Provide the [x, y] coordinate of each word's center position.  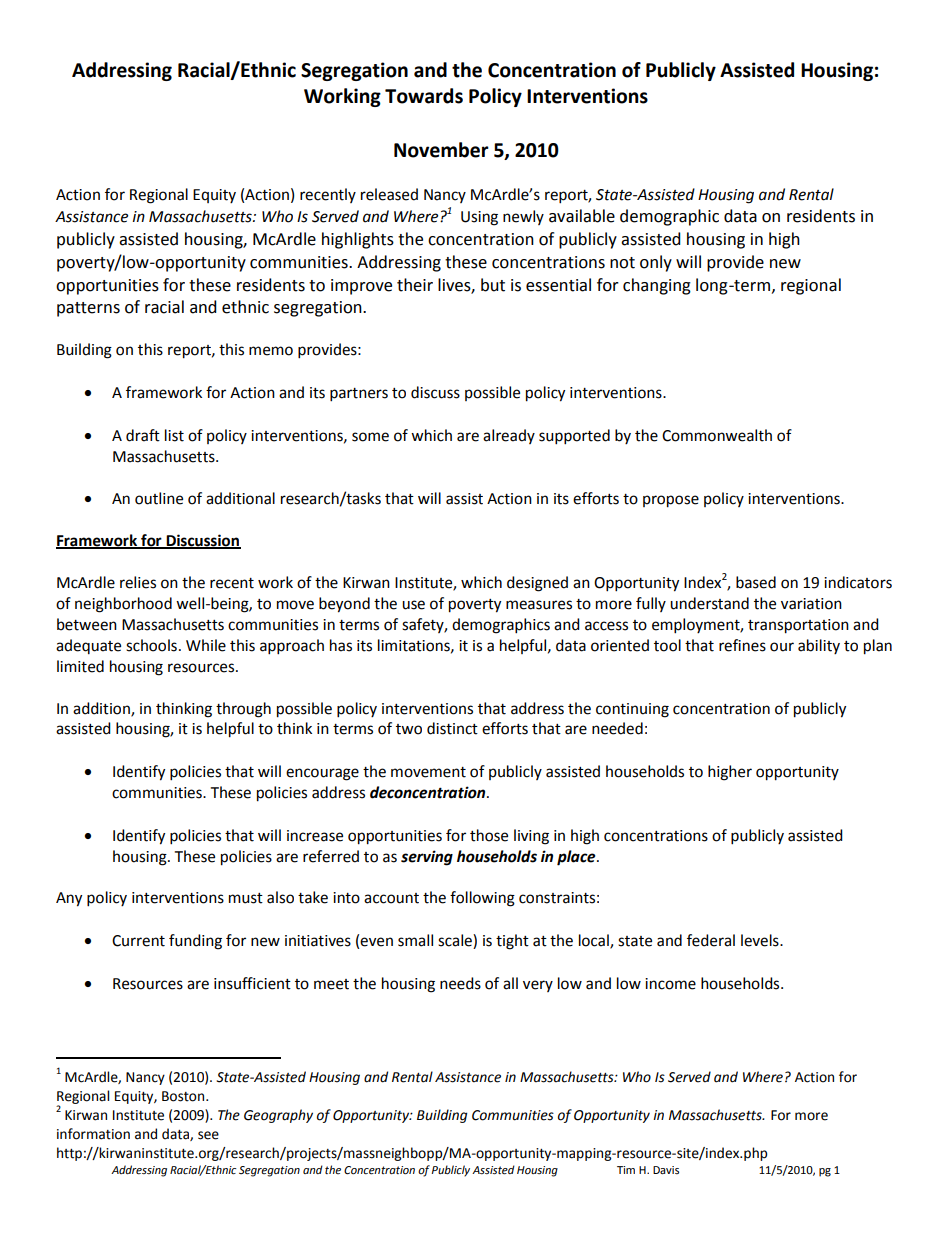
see [208, 1135]
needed [617, 728]
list [174, 435]
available [582, 216]
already [509, 436]
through [243, 710]
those [489, 835]
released [389, 194]
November [441, 150]
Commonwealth [717, 435]
